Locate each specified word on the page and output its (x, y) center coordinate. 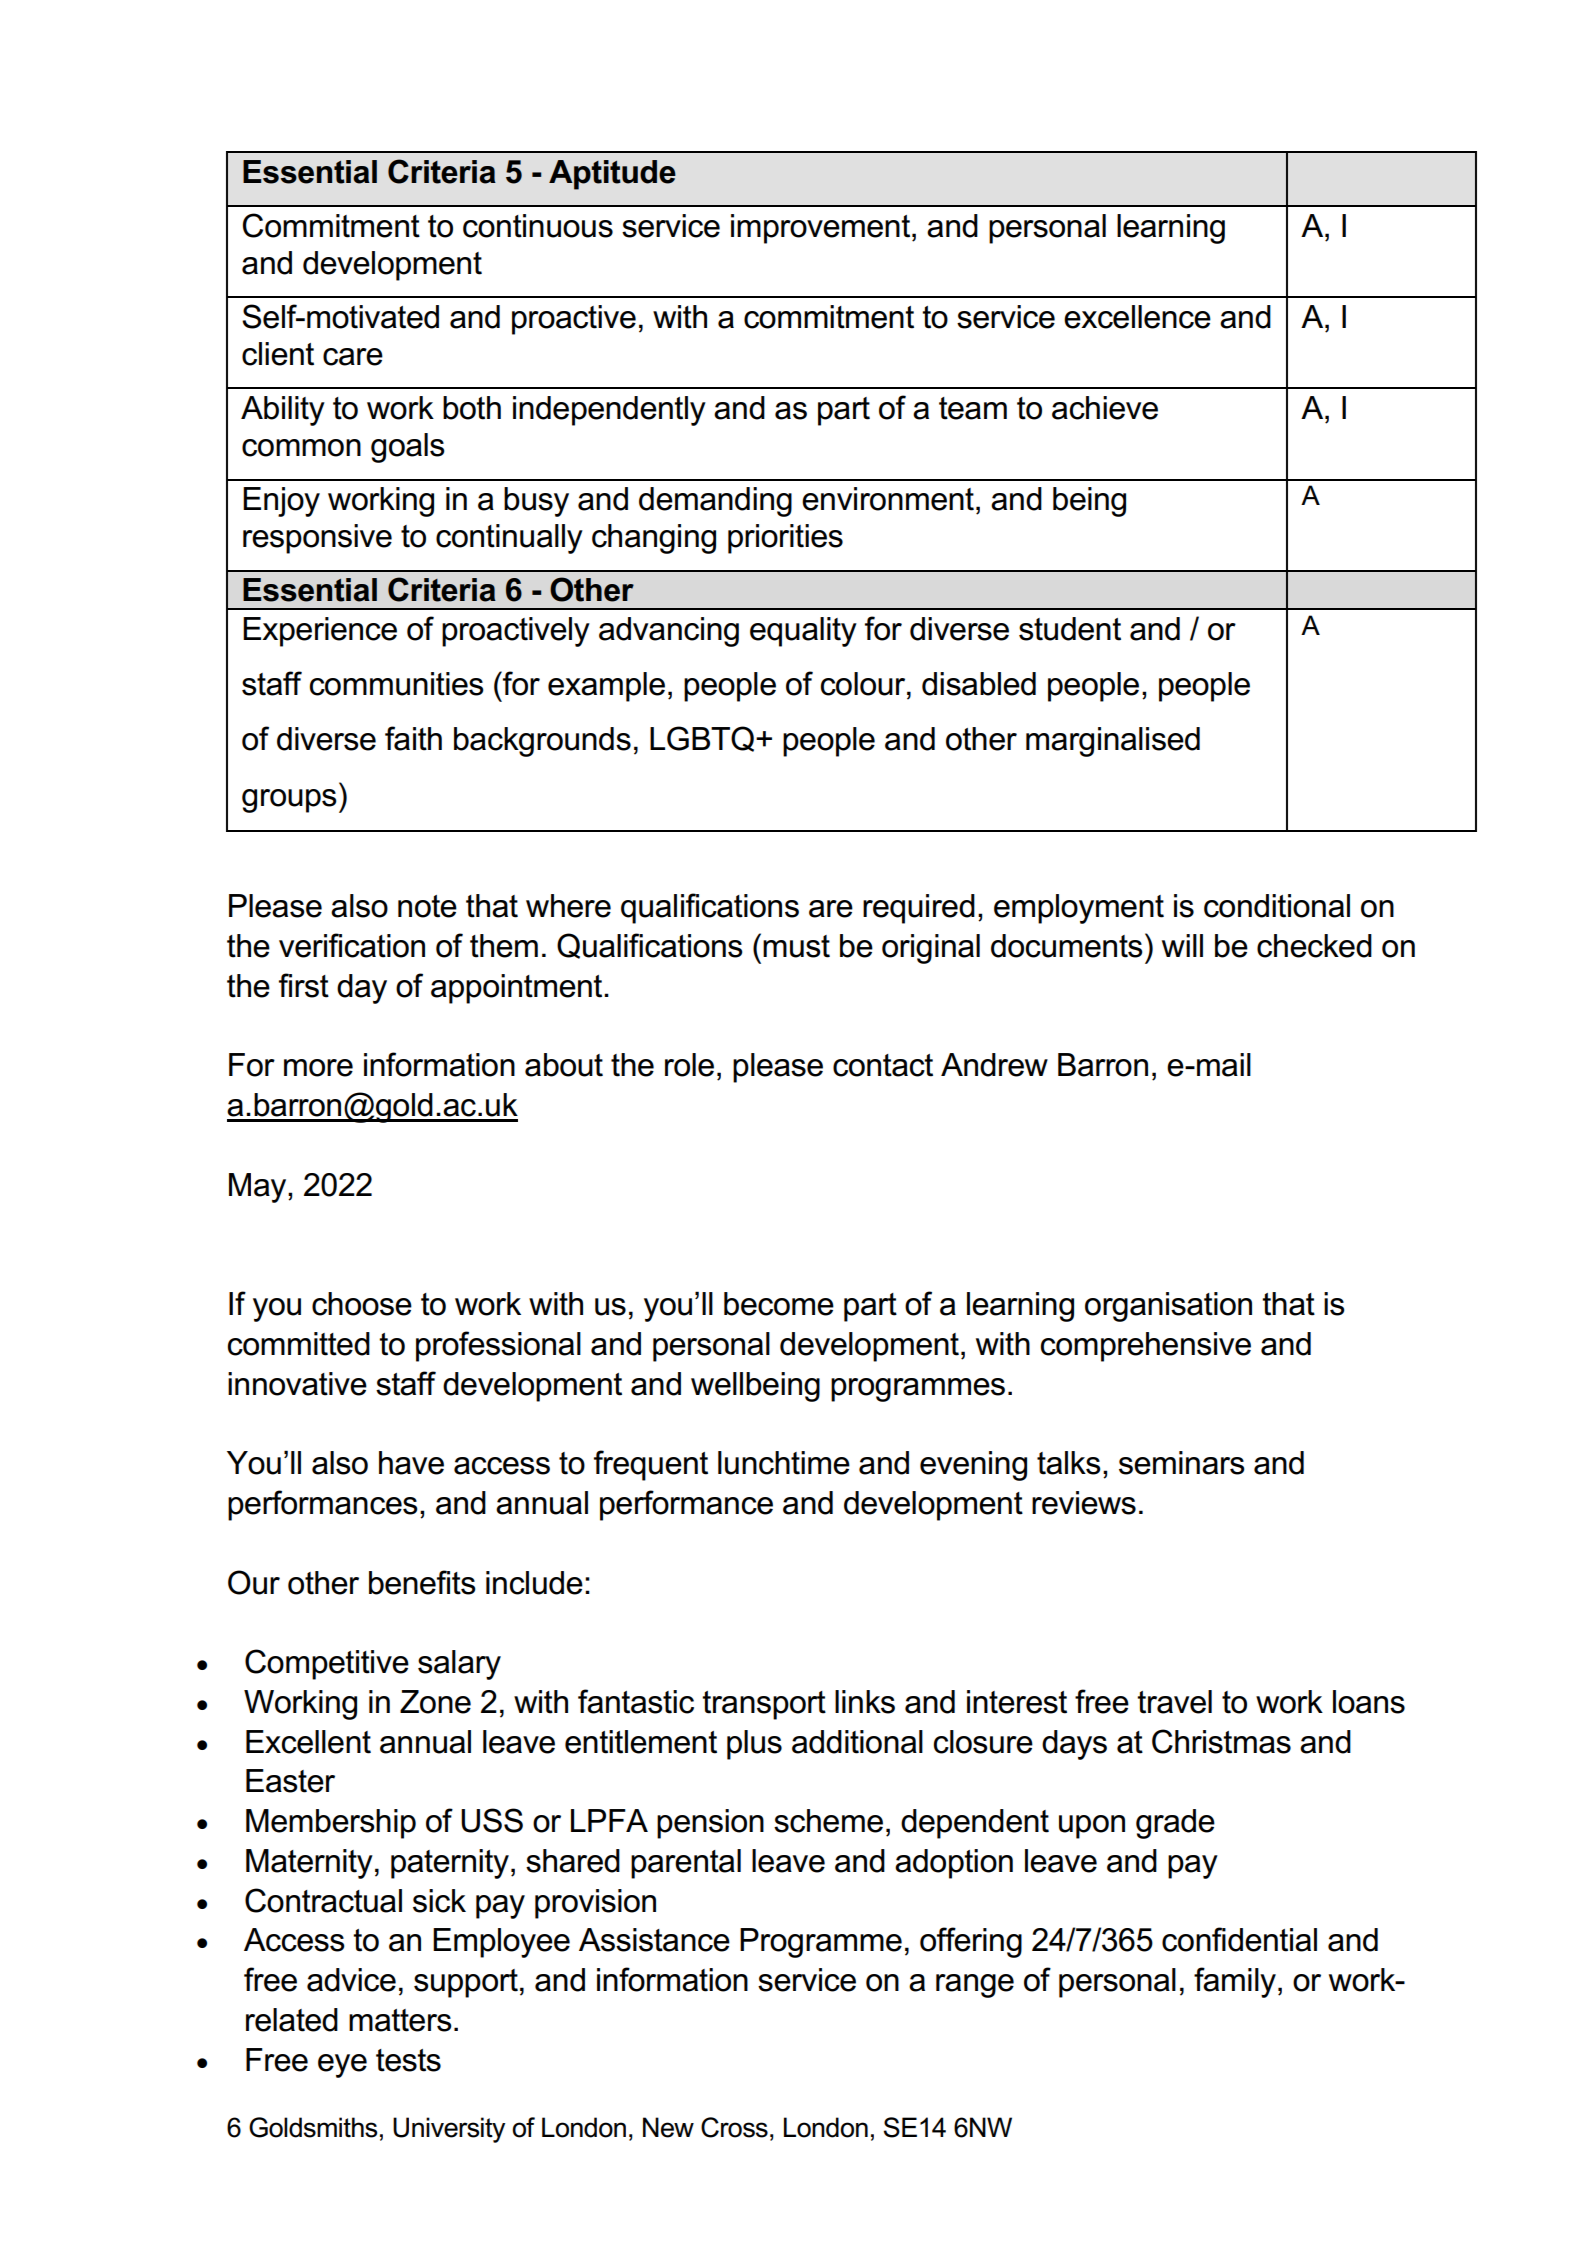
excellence (1137, 317)
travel (1174, 1702)
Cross (734, 2127)
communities (397, 684)
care (353, 357)
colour (864, 684)
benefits (422, 1582)
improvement (822, 229)
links (865, 1702)
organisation (1168, 1307)
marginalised (1113, 742)
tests (408, 2060)
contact (883, 1065)
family (1235, 1982)
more (318, 1068)
